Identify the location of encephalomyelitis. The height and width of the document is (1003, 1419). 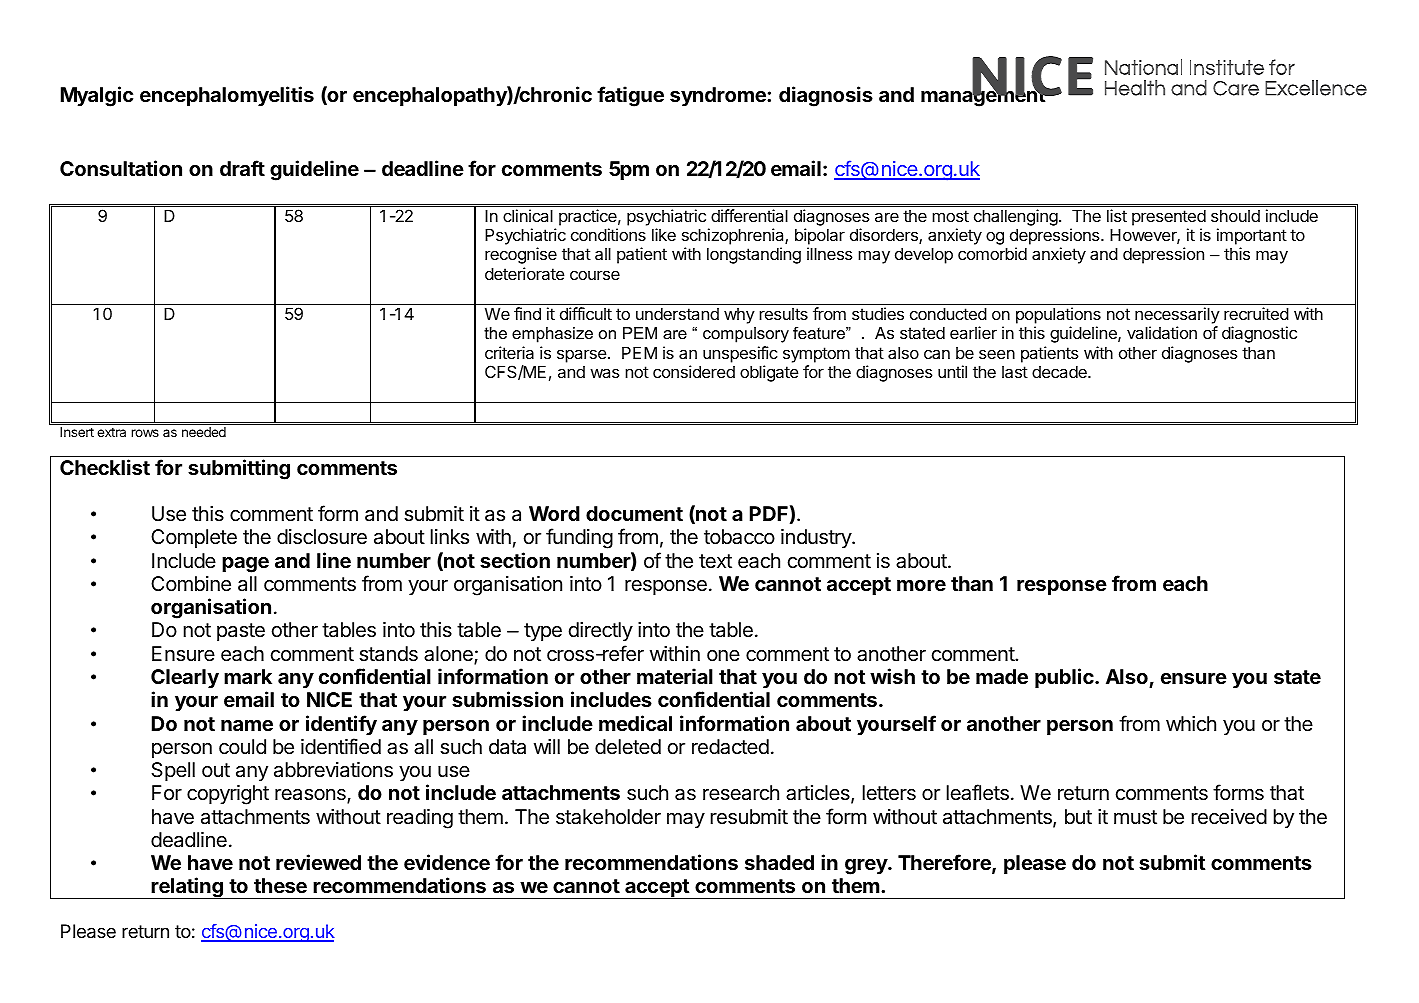
(227, 96).
